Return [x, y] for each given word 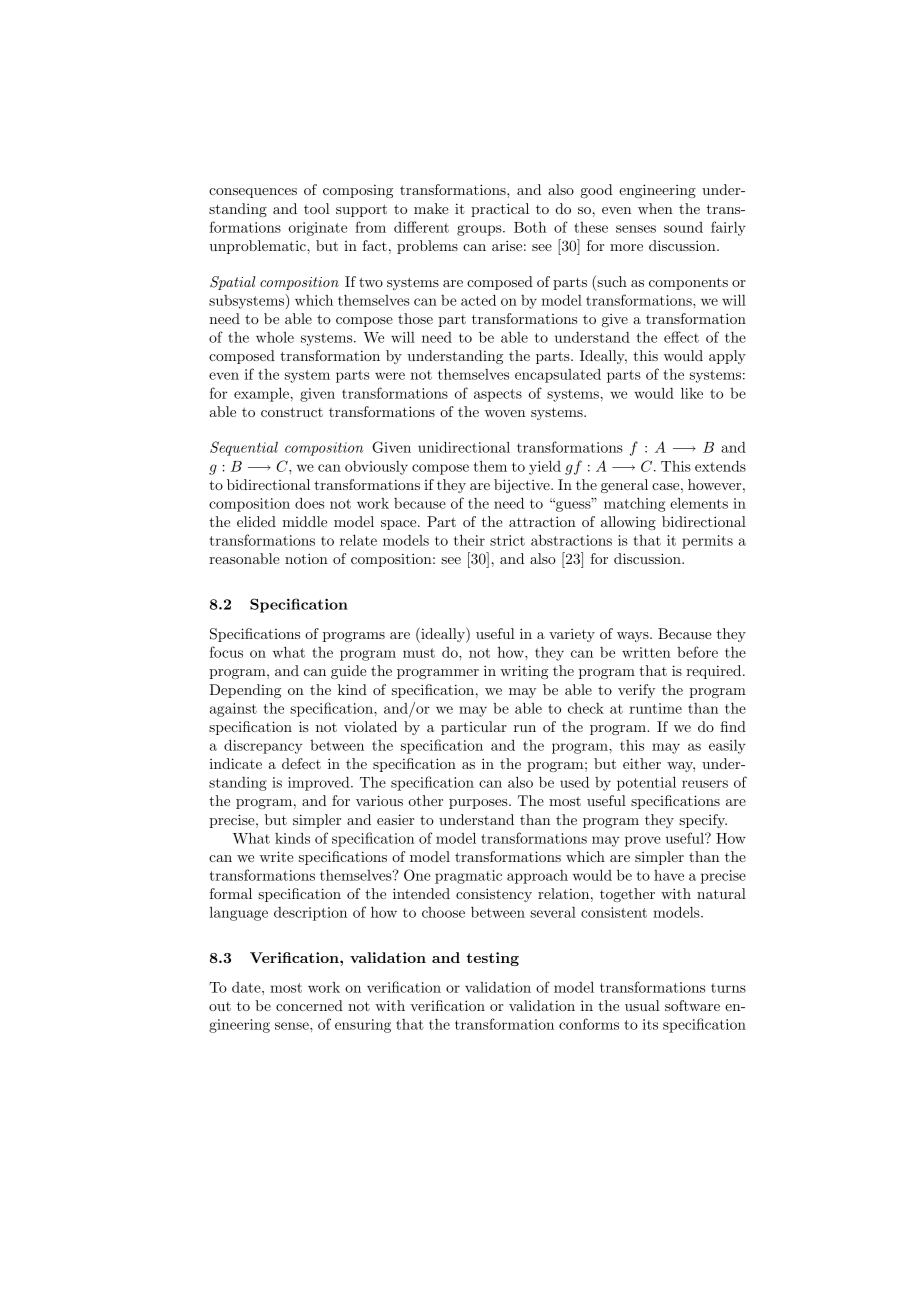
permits [707, 542]
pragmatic [468, 877]
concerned [309, 1005]
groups [480, 230]
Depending [245, 691]
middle [304, 521]
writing [524, 672]
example [261, 394]
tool [317, 208]
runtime [655, 708]
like [692, 393]
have [669, 875]
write [277, 856]
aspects [498, 395]
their [469, 540]
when [655, 208]
